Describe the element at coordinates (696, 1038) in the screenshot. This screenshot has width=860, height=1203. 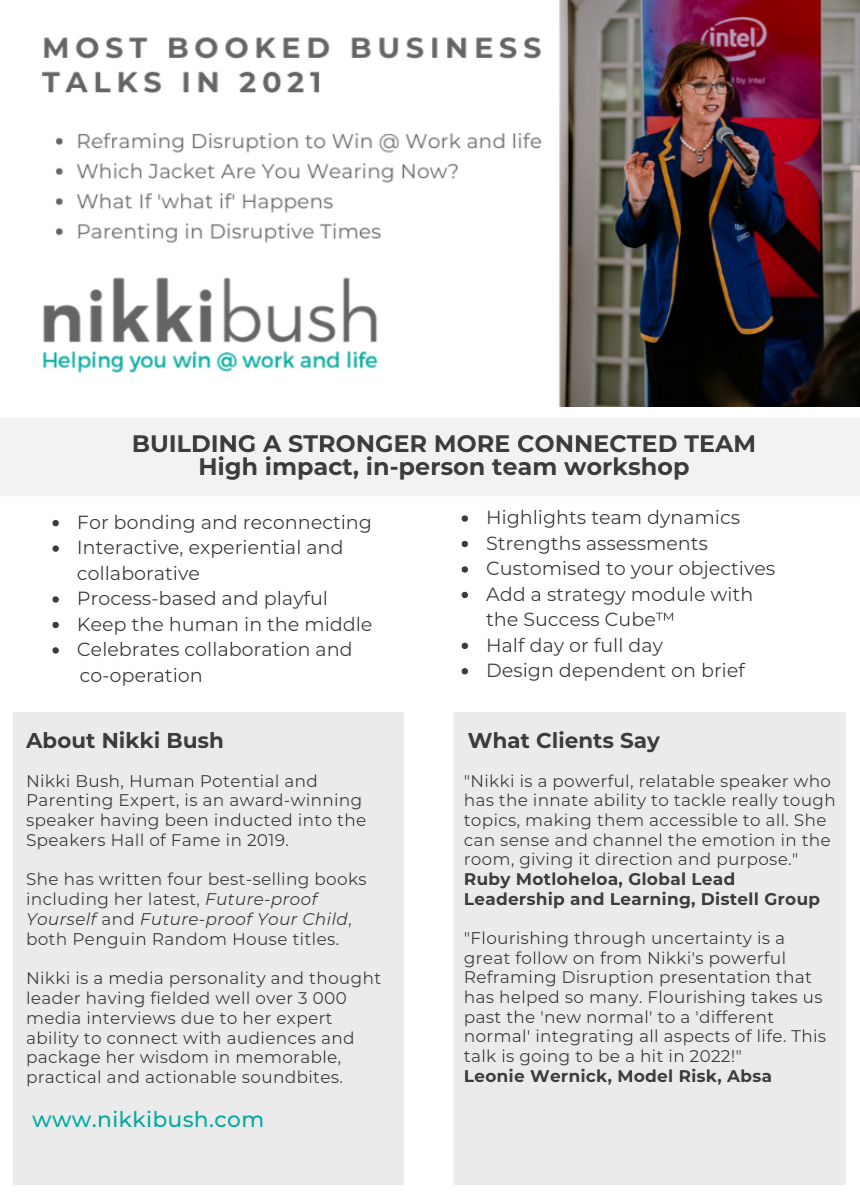
I see `aspects` at that location.
